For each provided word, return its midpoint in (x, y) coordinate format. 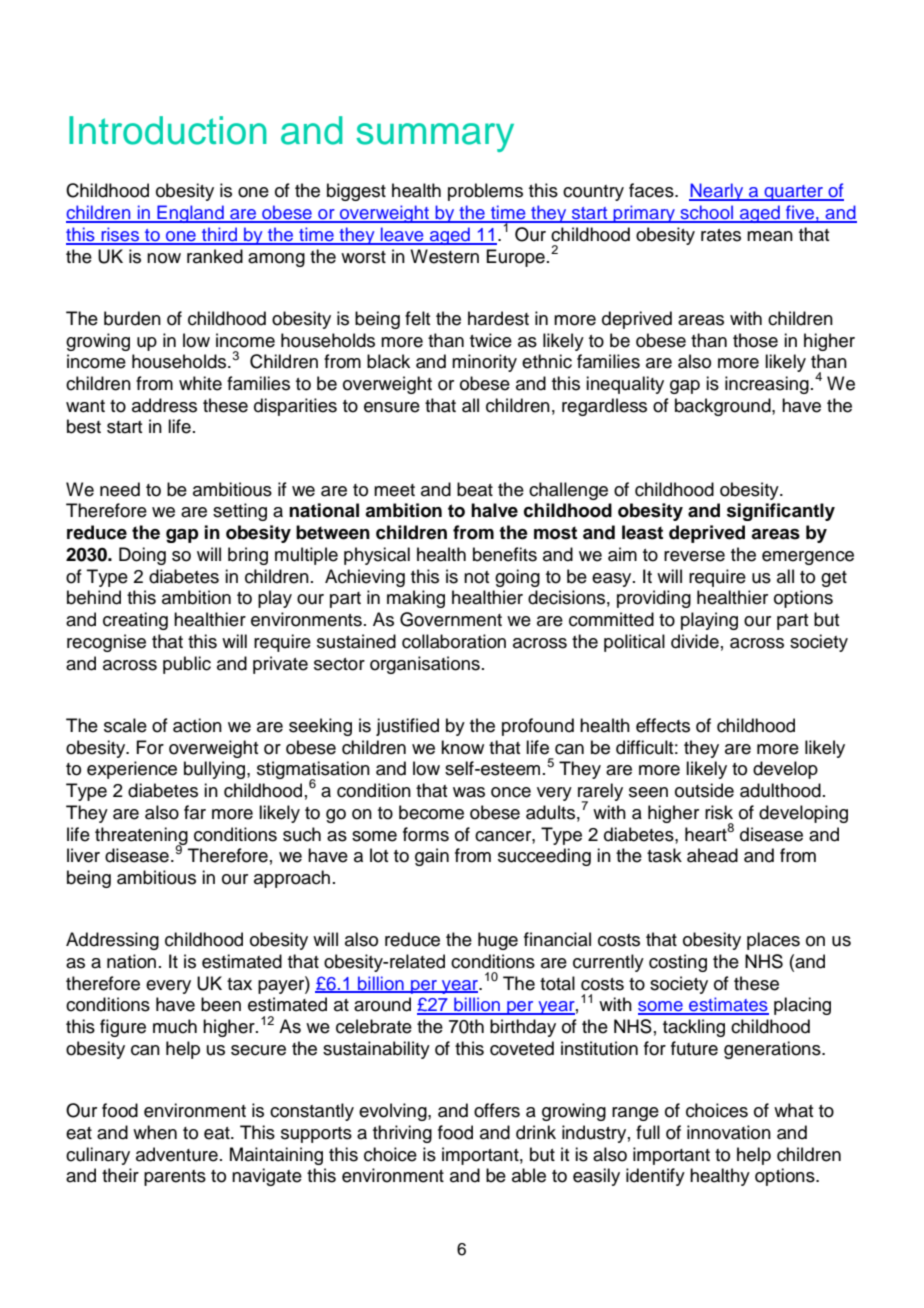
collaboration (454, 641)
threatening (141, 837)
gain (432, 857)
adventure (177, 1154)
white (200, 383)
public (187, 665)
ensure (392, 407)
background (724, 407)
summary (435, 137)
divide (695, 641)
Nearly (717, 192)
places (773, 941)
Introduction (168, 130)
